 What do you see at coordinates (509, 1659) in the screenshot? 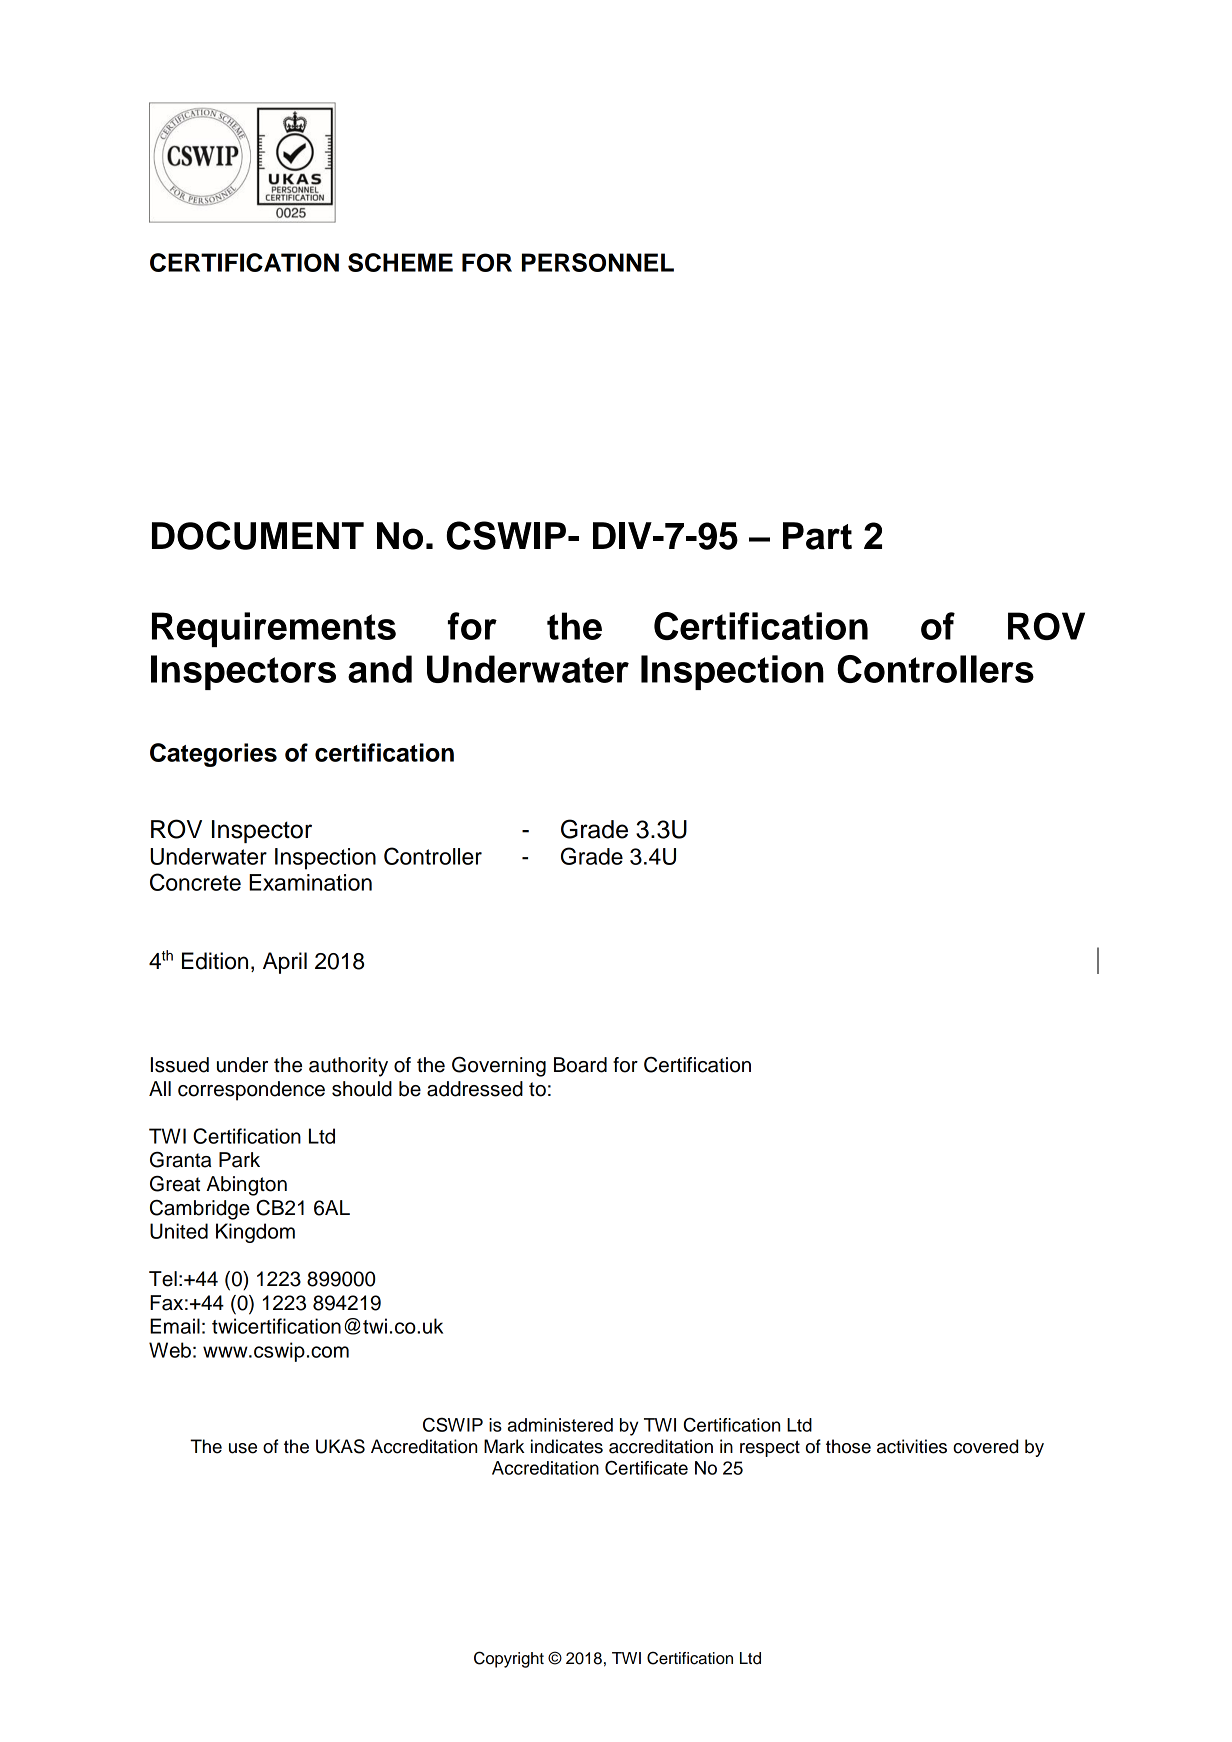
I see `Copyright` at bounding box center [509, 1659].
